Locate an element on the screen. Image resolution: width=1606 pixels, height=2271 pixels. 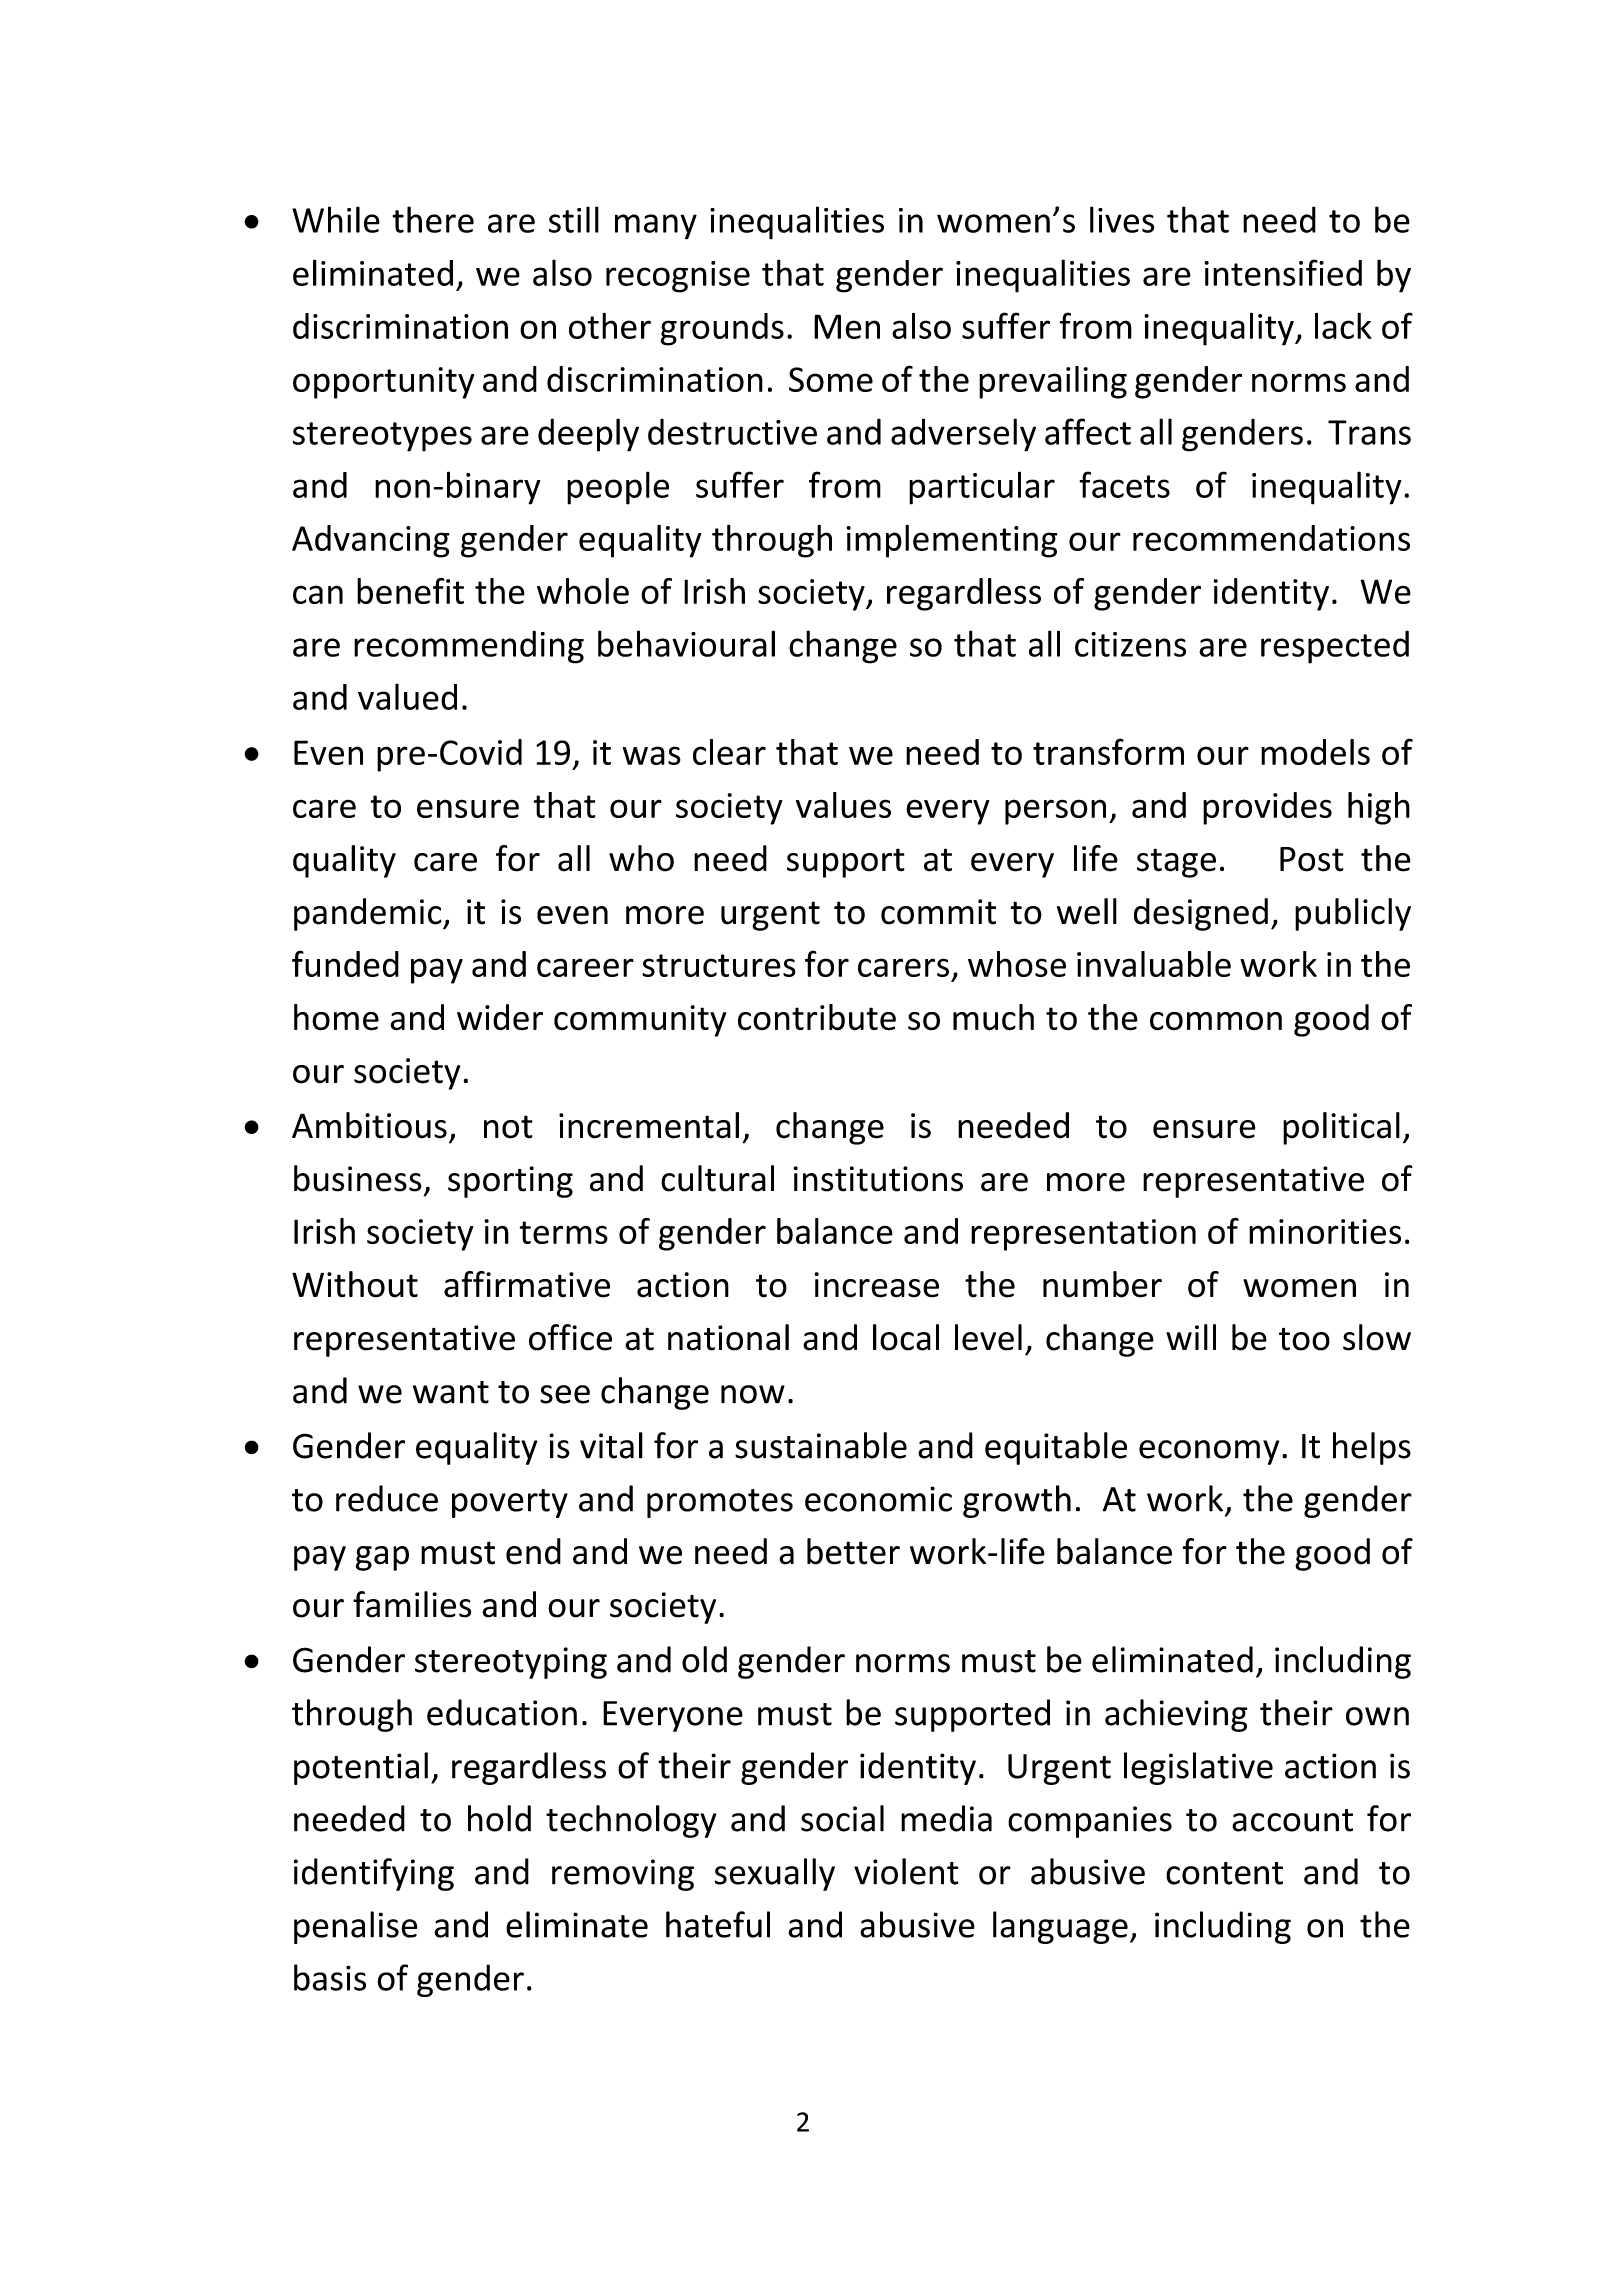
economic is located at coordinates (878, 1499).
